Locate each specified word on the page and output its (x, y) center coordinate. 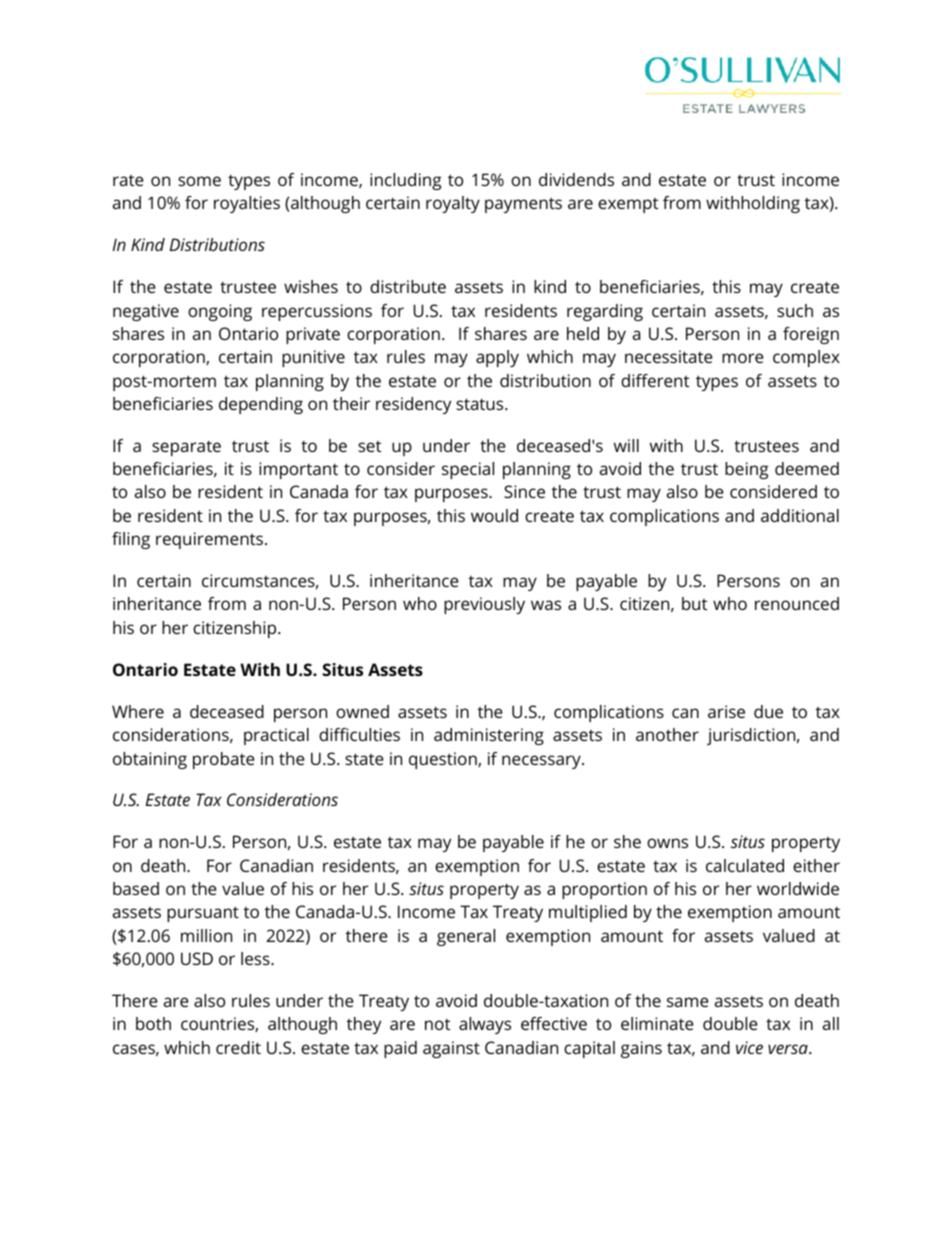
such (795, 310)
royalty (453, 204)
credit (238, 1047)
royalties (247, 204)
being (746, 470)
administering (489, 736)
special (468, 470)
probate (224, 760)
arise (726, 711)
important (298, 470)
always (485, 1025)
